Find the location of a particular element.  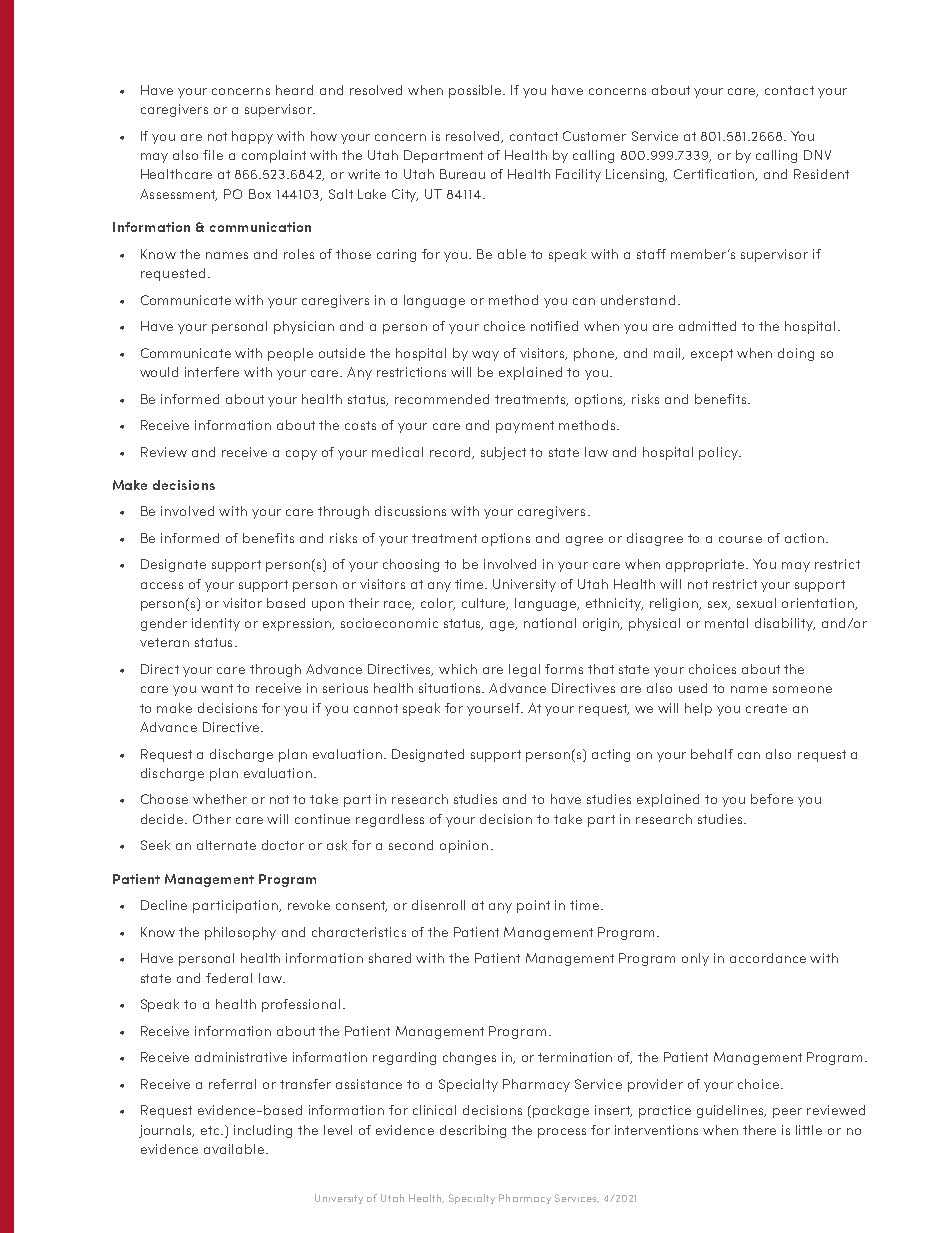

before is located at coordinates (772, 799).
